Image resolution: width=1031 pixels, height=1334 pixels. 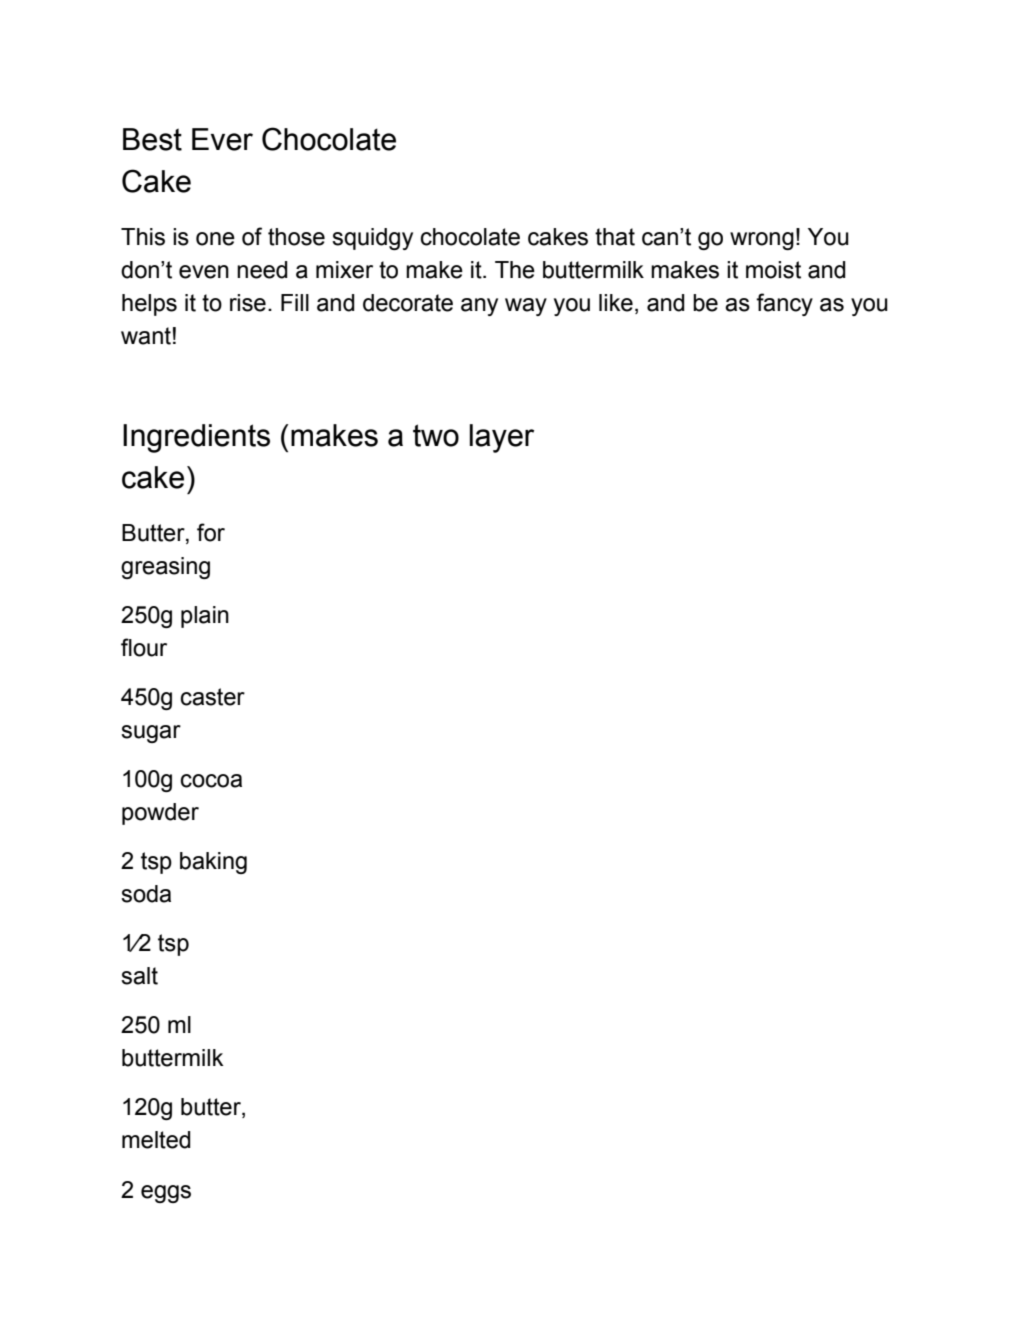 What do you see at coordinates (222, 139) in the screenshot?
I see `Ever` at bounding box center [222, 139].
